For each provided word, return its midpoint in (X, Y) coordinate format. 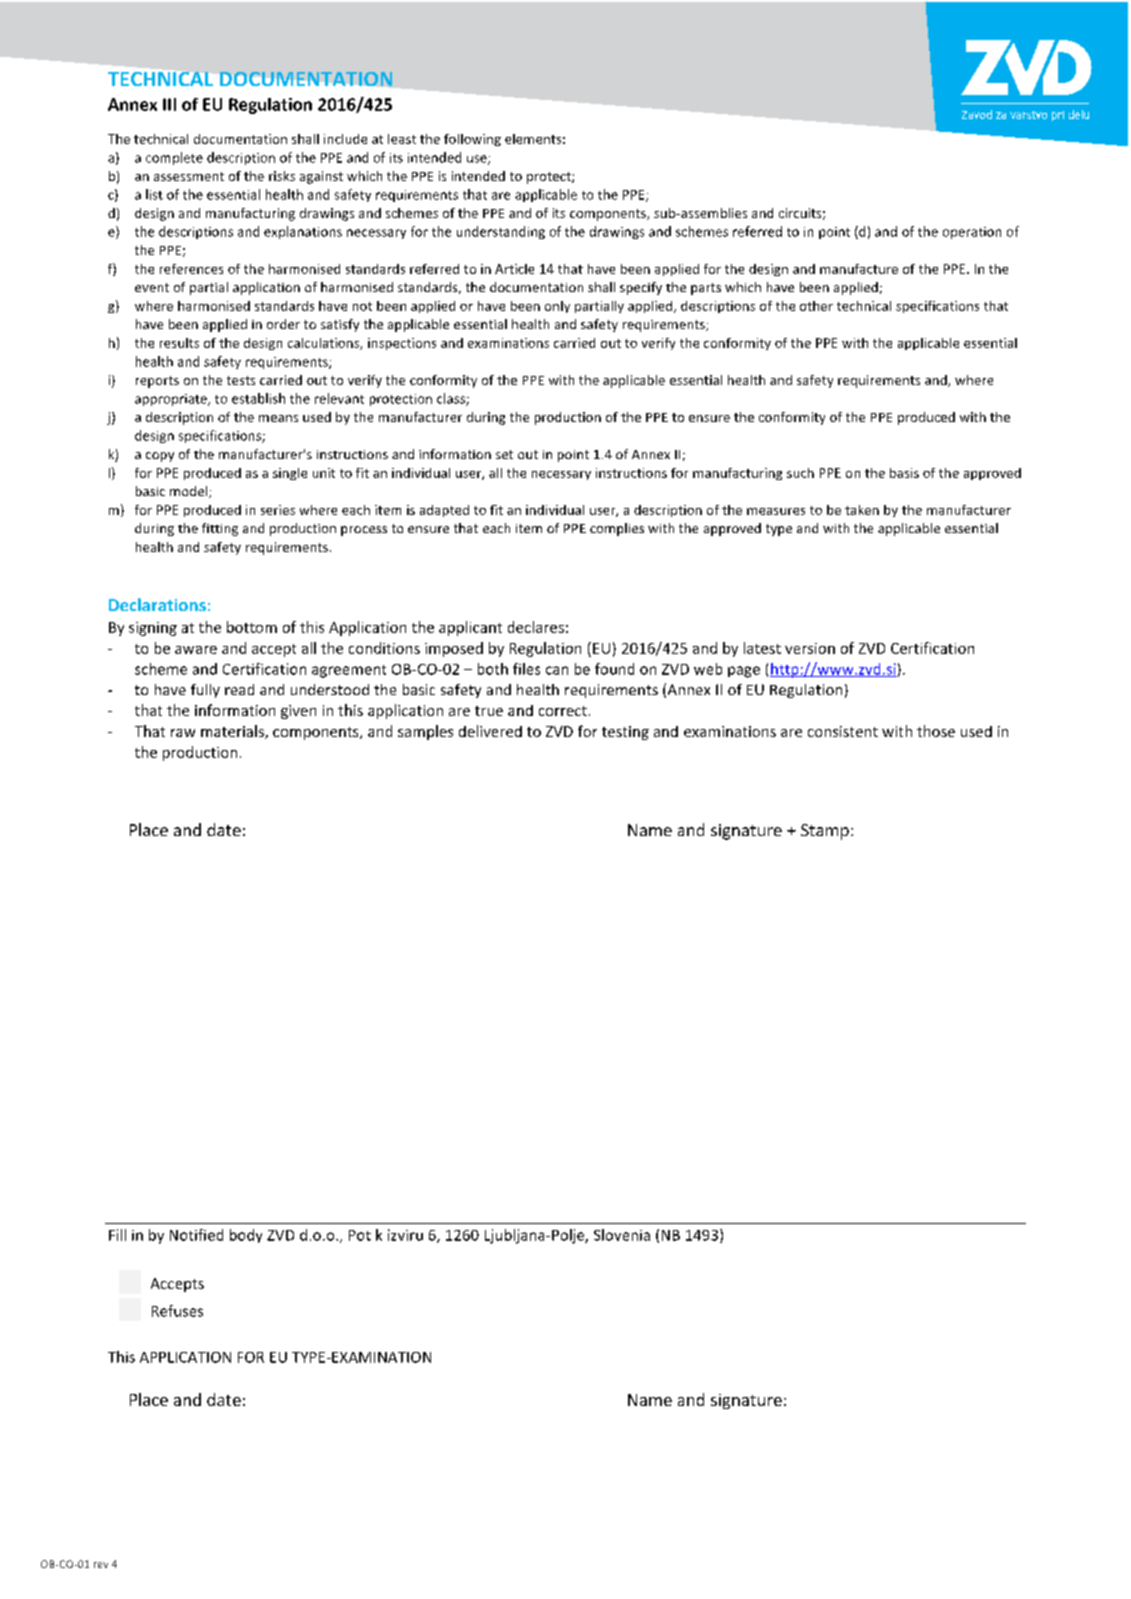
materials (233, 732)
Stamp (825, 832)
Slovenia (622, 1235)
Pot (360, 1235)
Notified (196, 1235)
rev (101, 1565)
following (472, 140)
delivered (490, 731)
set (504, 454)
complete (174, 158)
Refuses (177, 1311)
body (246, 1236)
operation (972, 233)
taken (862, 510)
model (190, 492)
